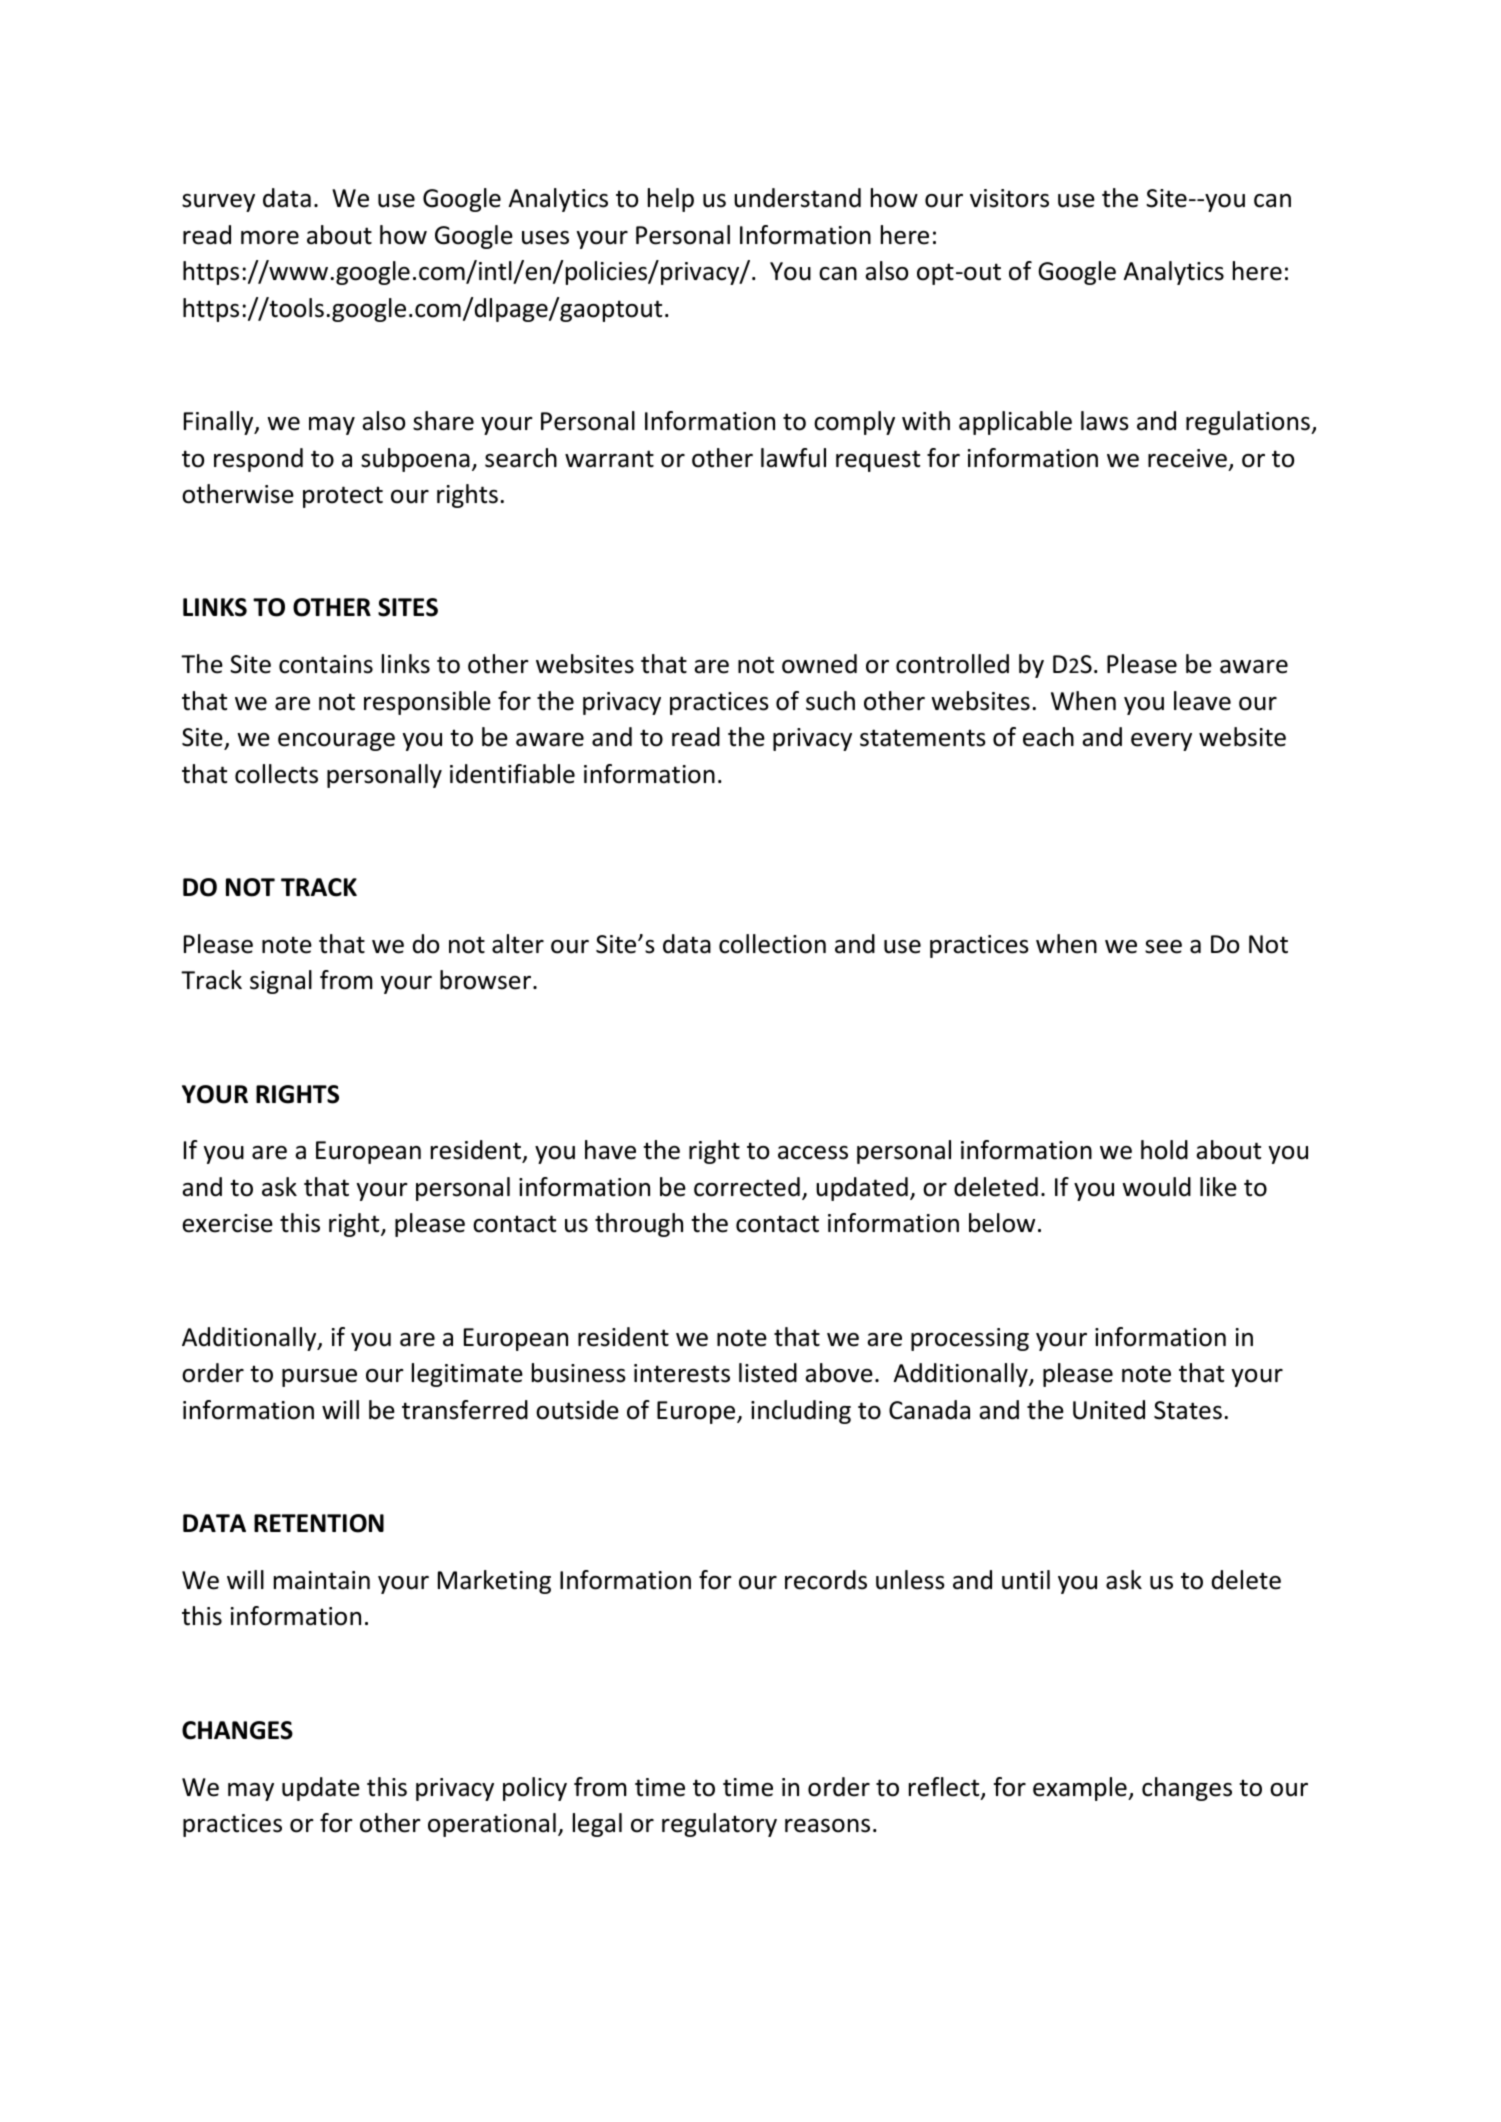 This screenshot has width=1501, height=2122. I want to click on corrected, so click(747, 1187).
